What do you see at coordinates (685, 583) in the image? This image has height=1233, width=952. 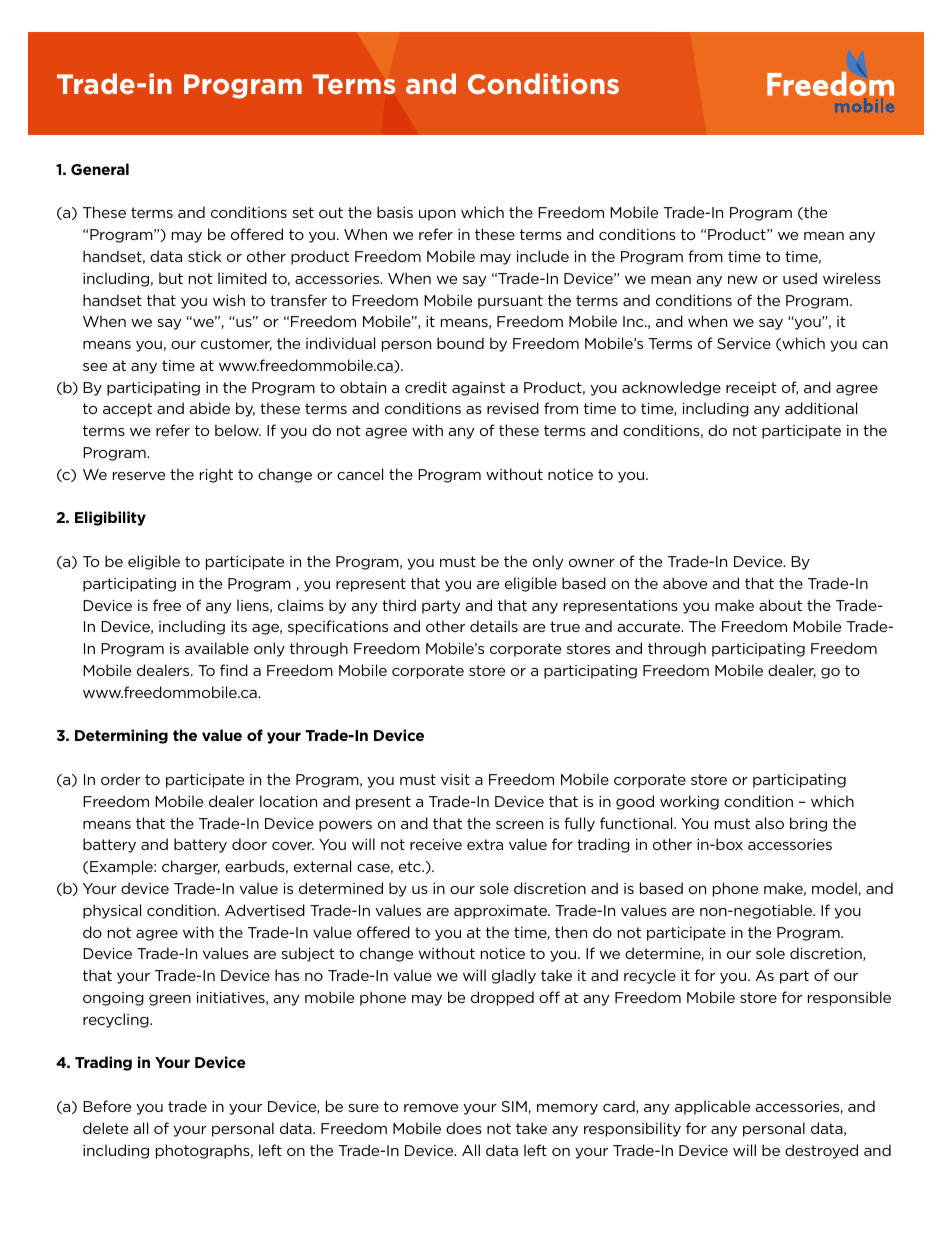 I see `above` at bounding box center [685, 583].
